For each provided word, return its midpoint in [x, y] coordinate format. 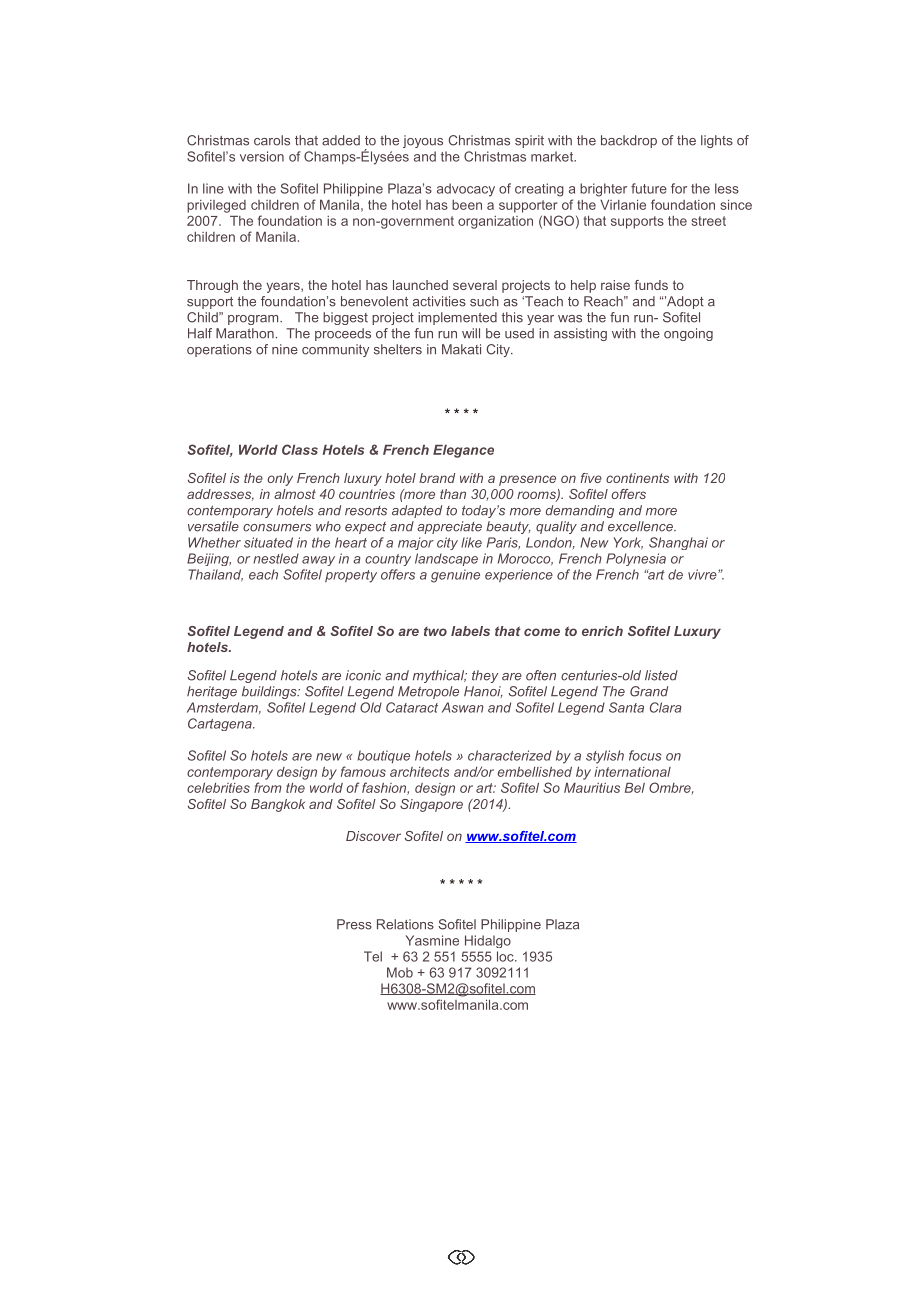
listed [661, 675]
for [679, 188]
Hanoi [483, 692]
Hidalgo [488, 941]
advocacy [466, 190]
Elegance [463, 451]
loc [506, 956]
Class [300, 449]
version [262, 156]
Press [354, 924]
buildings [270, 692]
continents [637, 478]
